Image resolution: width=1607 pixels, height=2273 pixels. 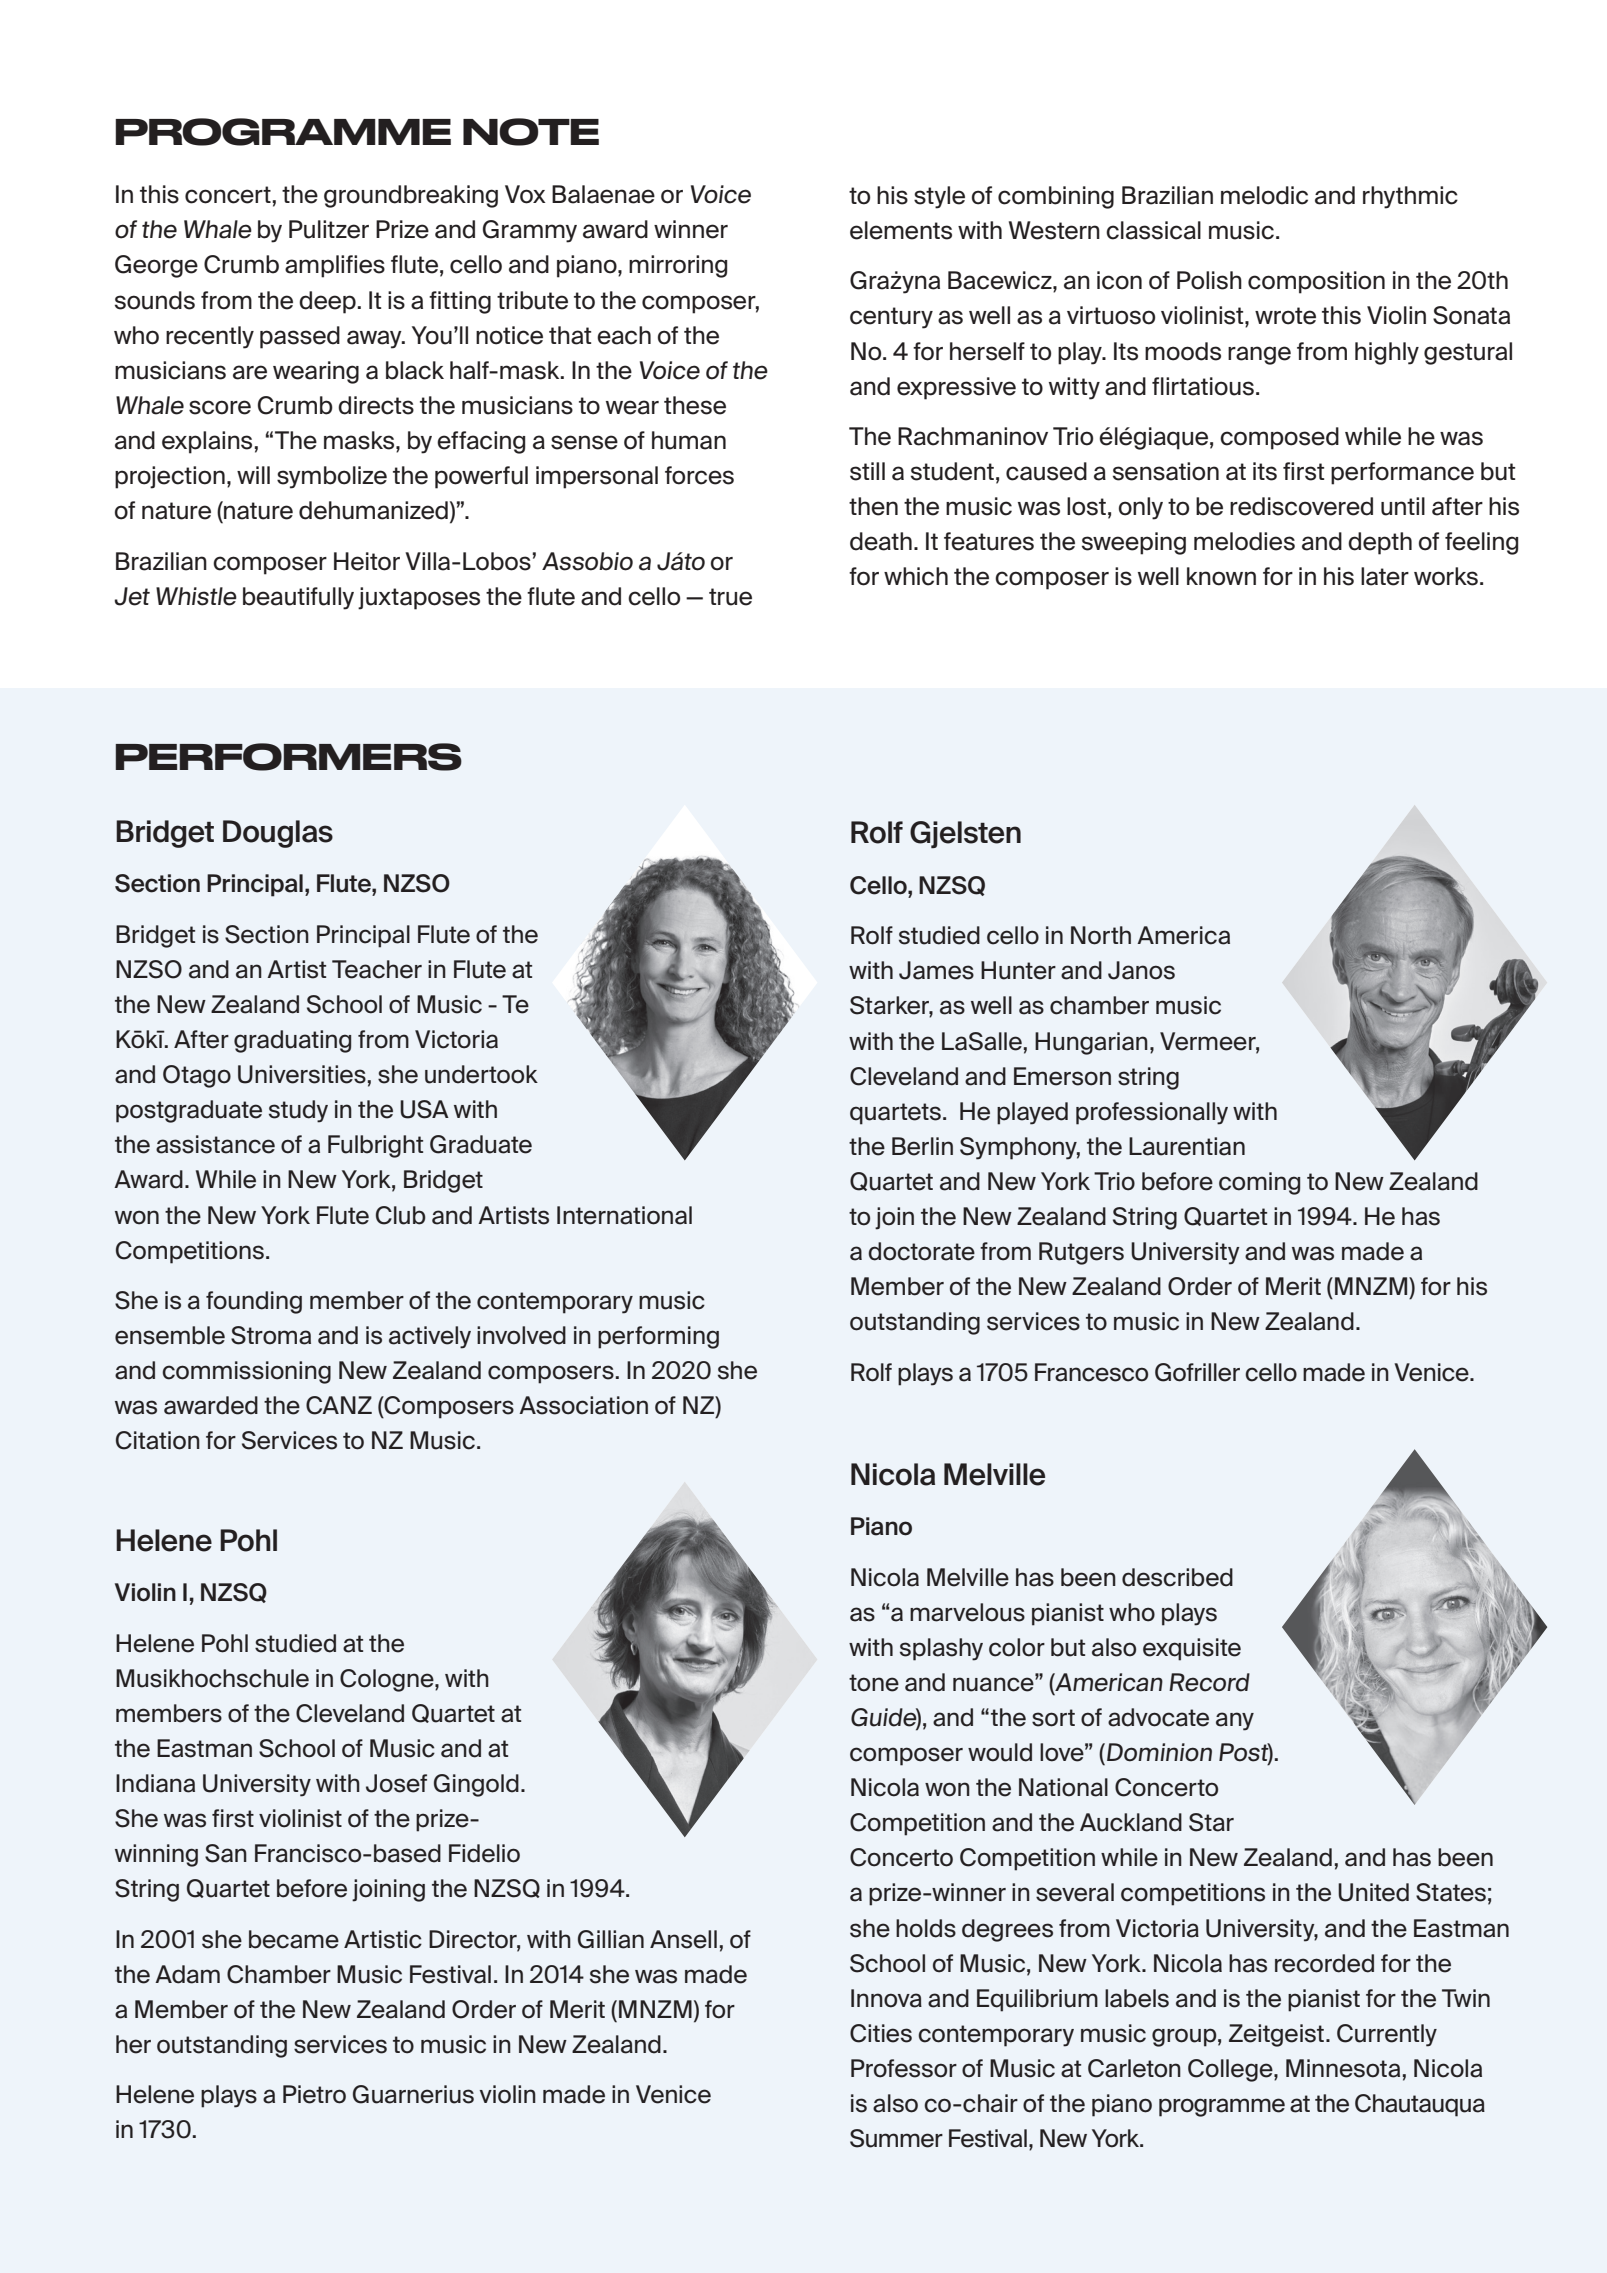 I want to click on melodic, so click(x=1264, y=195).
